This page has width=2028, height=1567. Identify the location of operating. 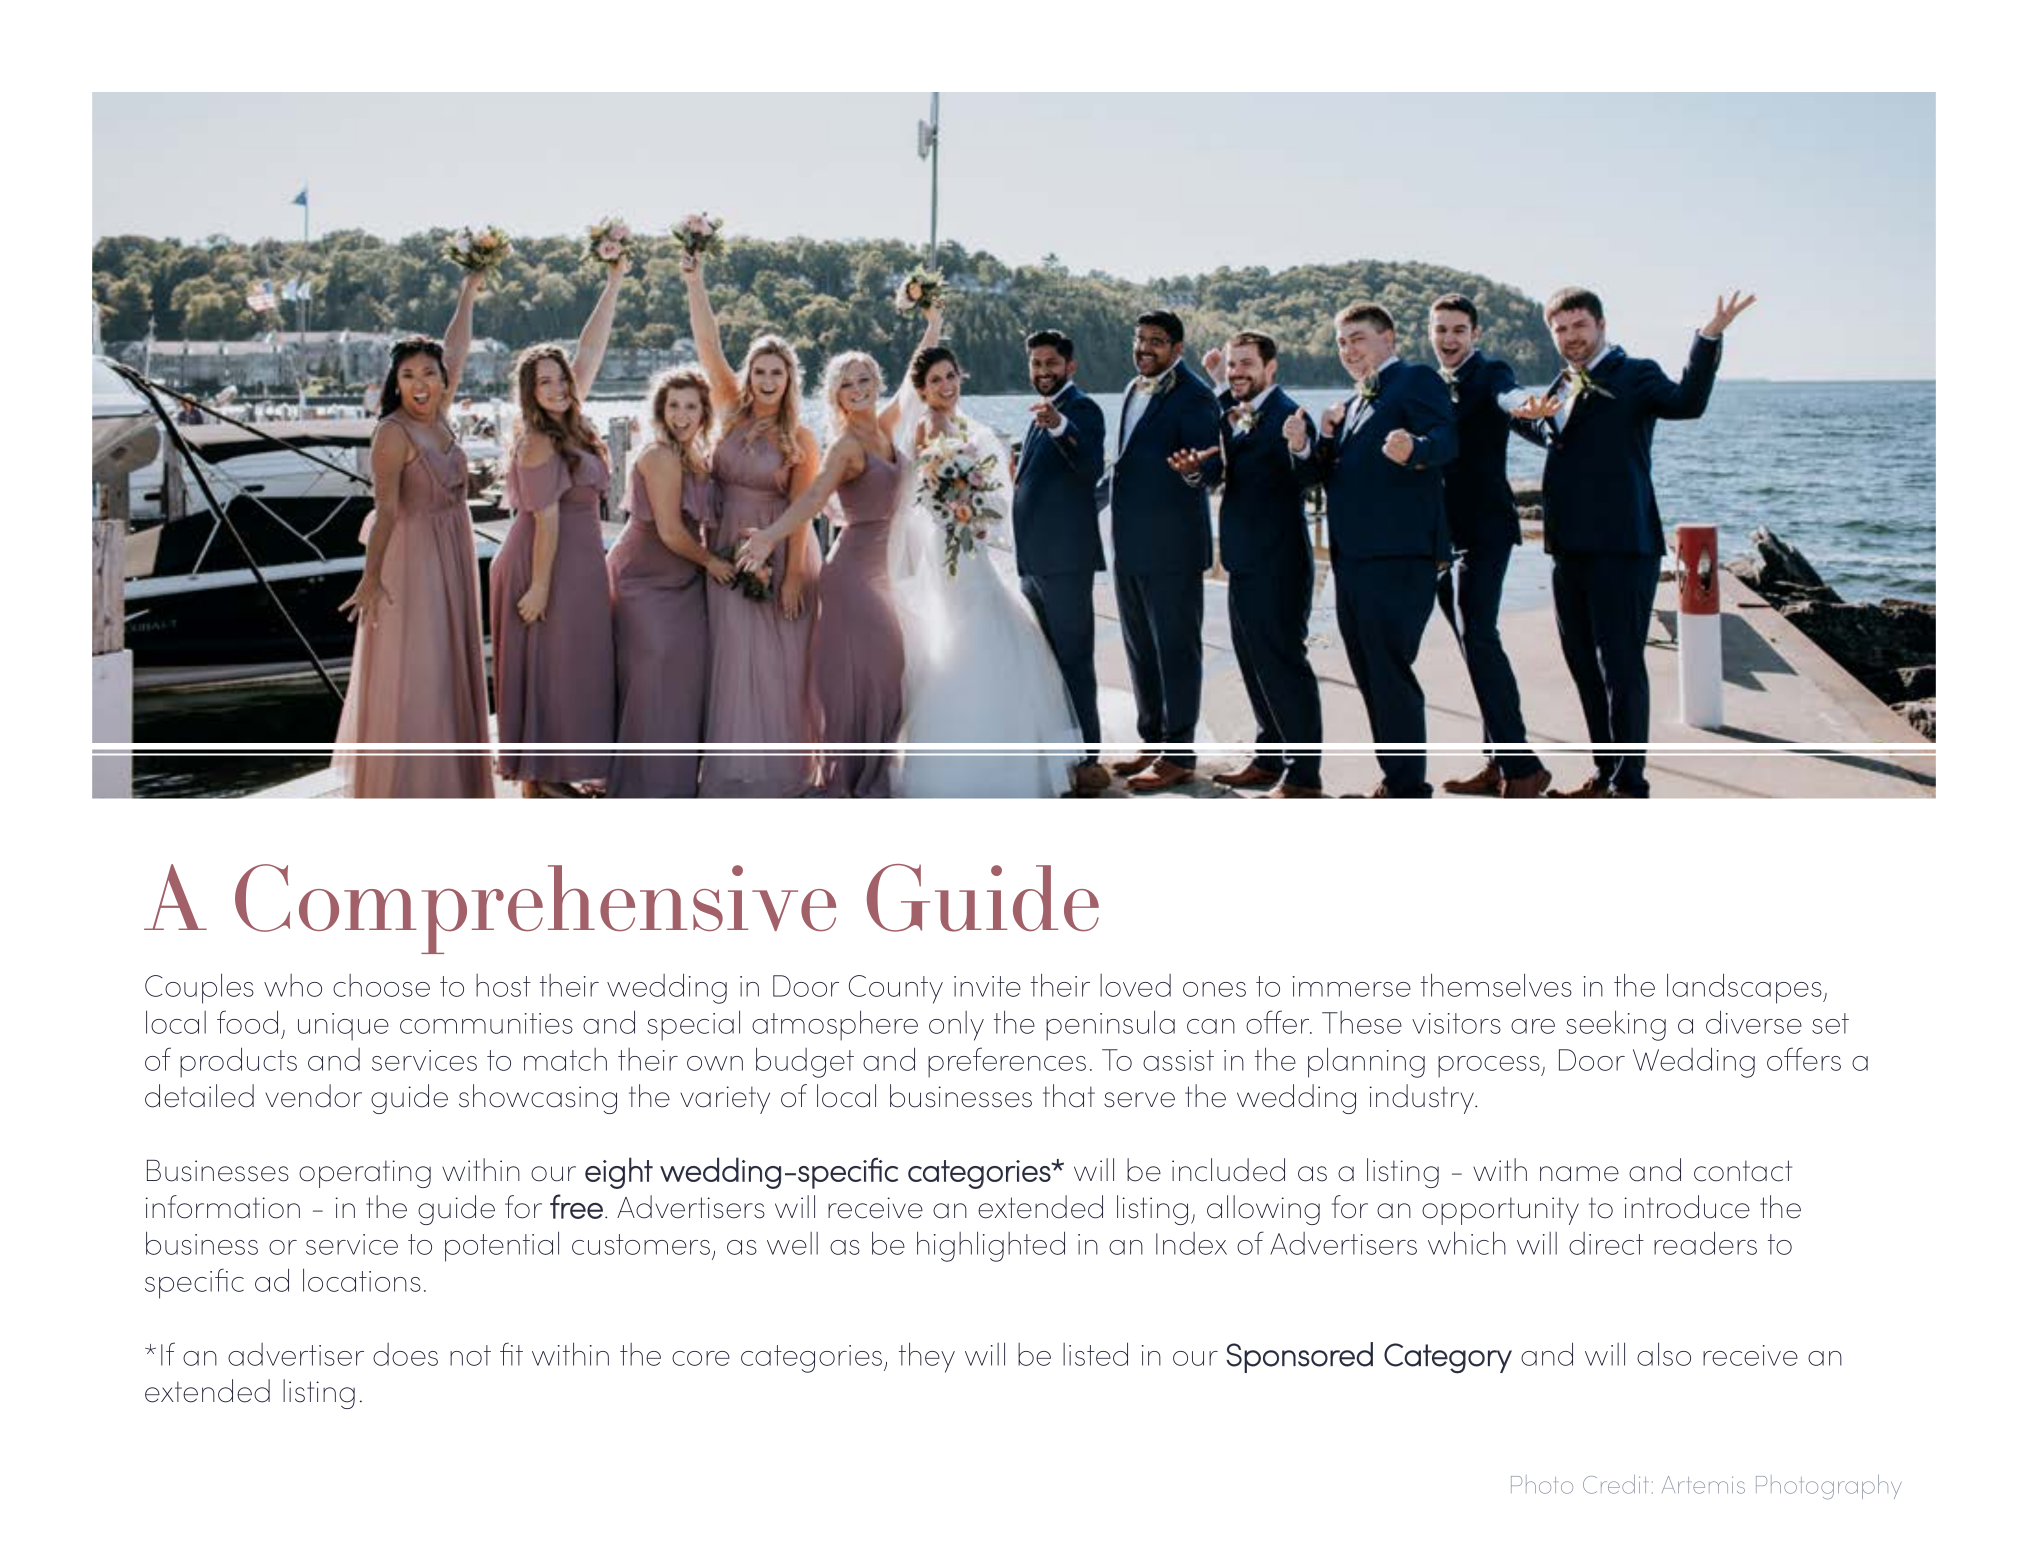
(365, 1174).
